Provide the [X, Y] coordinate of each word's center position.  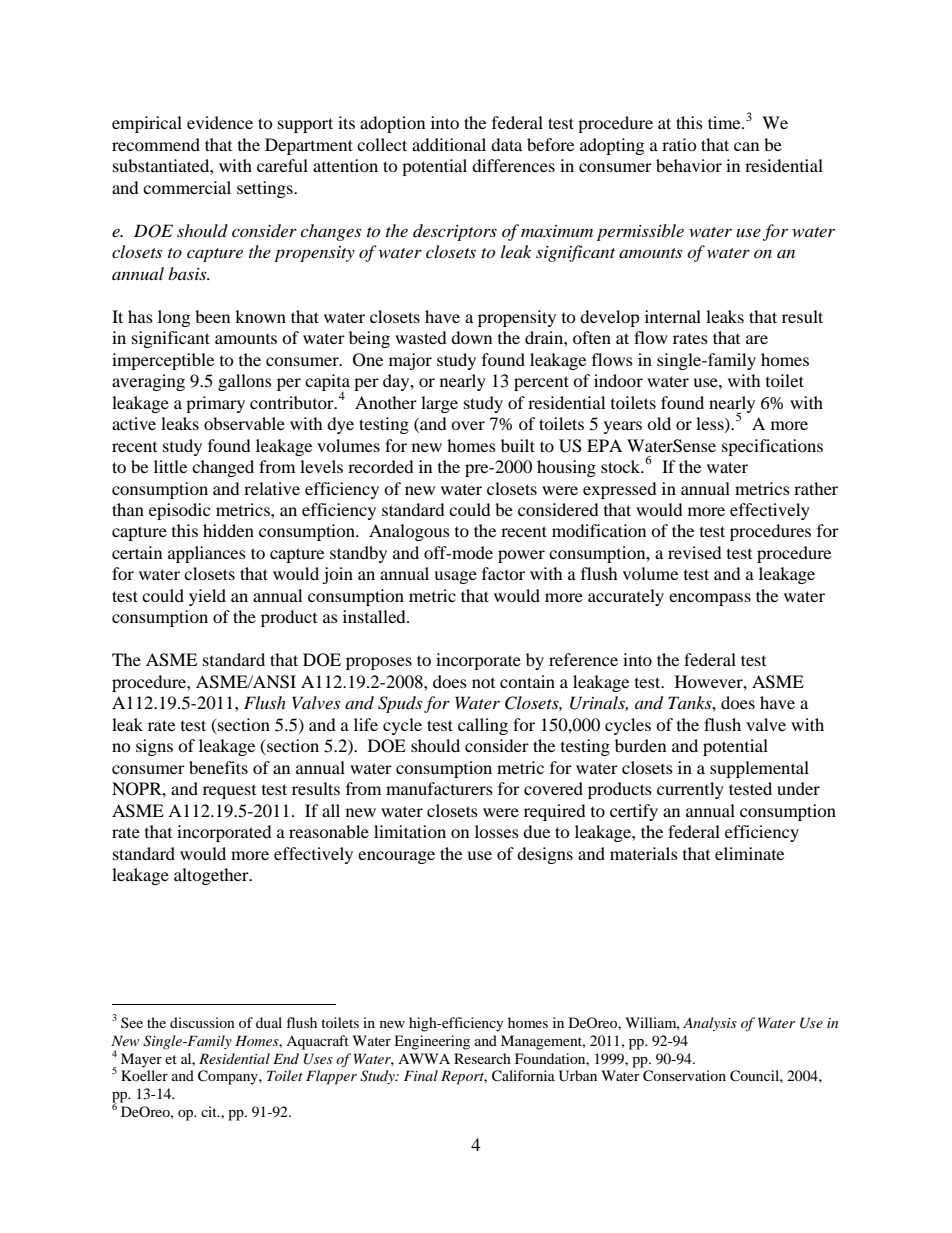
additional [449, 144]
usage [455, 577]
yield [207, 597]
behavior [689, 165]
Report [464, 1077]
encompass [710, 599]
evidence [220, 122]
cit [210, 1111]
